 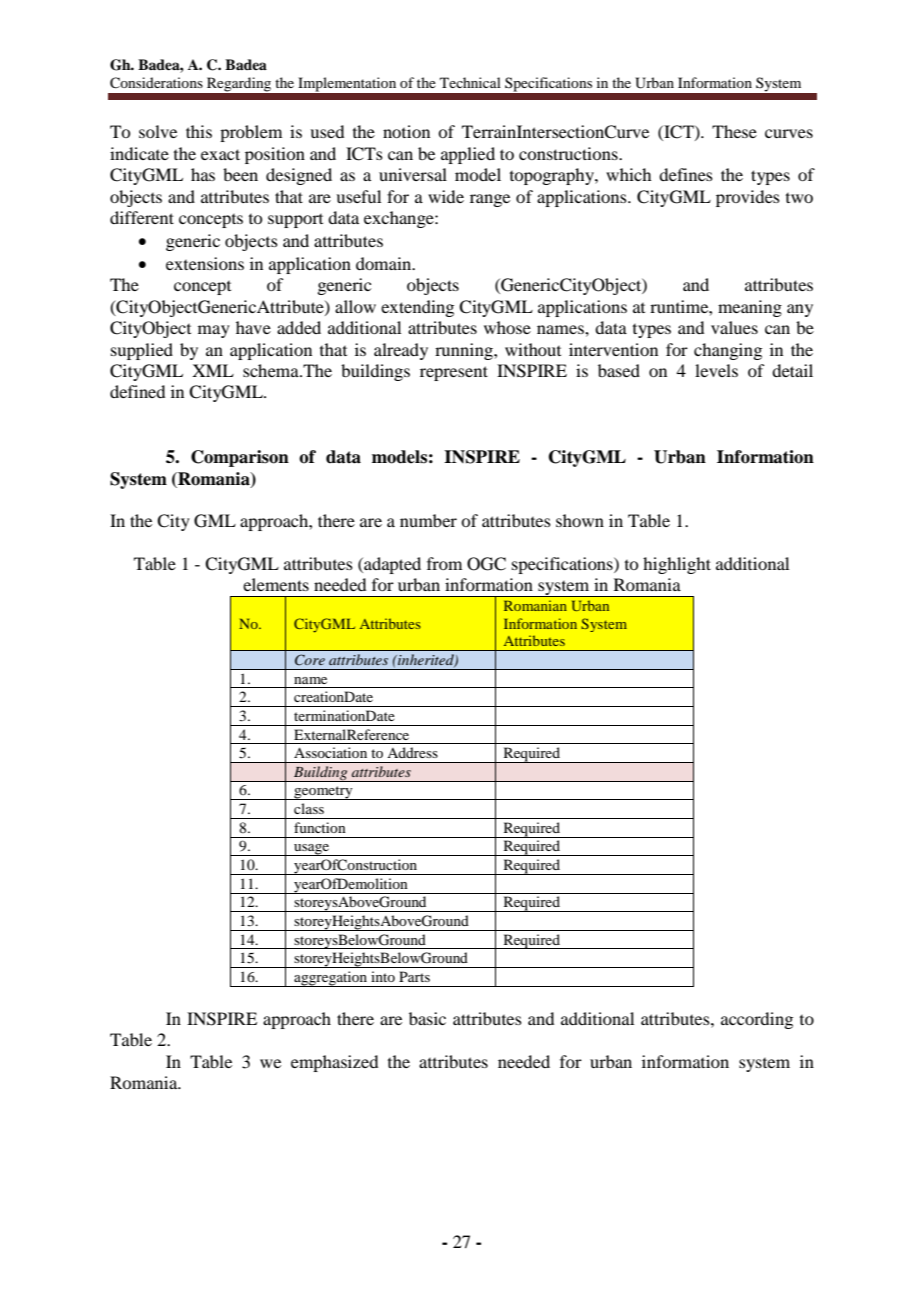 I want to click on geometry, so click(x=323, y=793).
